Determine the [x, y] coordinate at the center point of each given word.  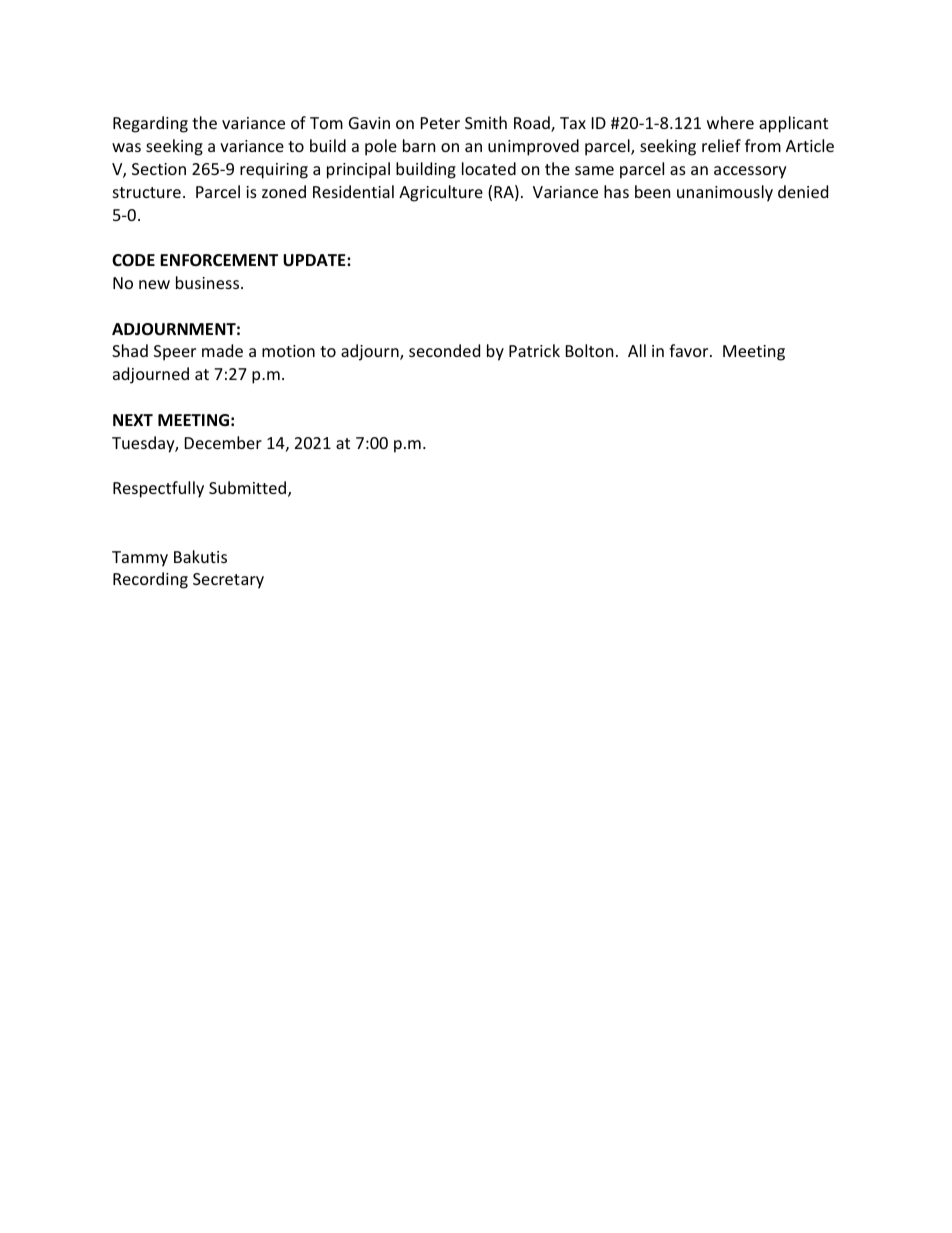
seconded [444, 350]
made [222, 350]
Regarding [150, 124]
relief [721, 145]
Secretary [228, 581]
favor [690, 350]
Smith [486, 122]
